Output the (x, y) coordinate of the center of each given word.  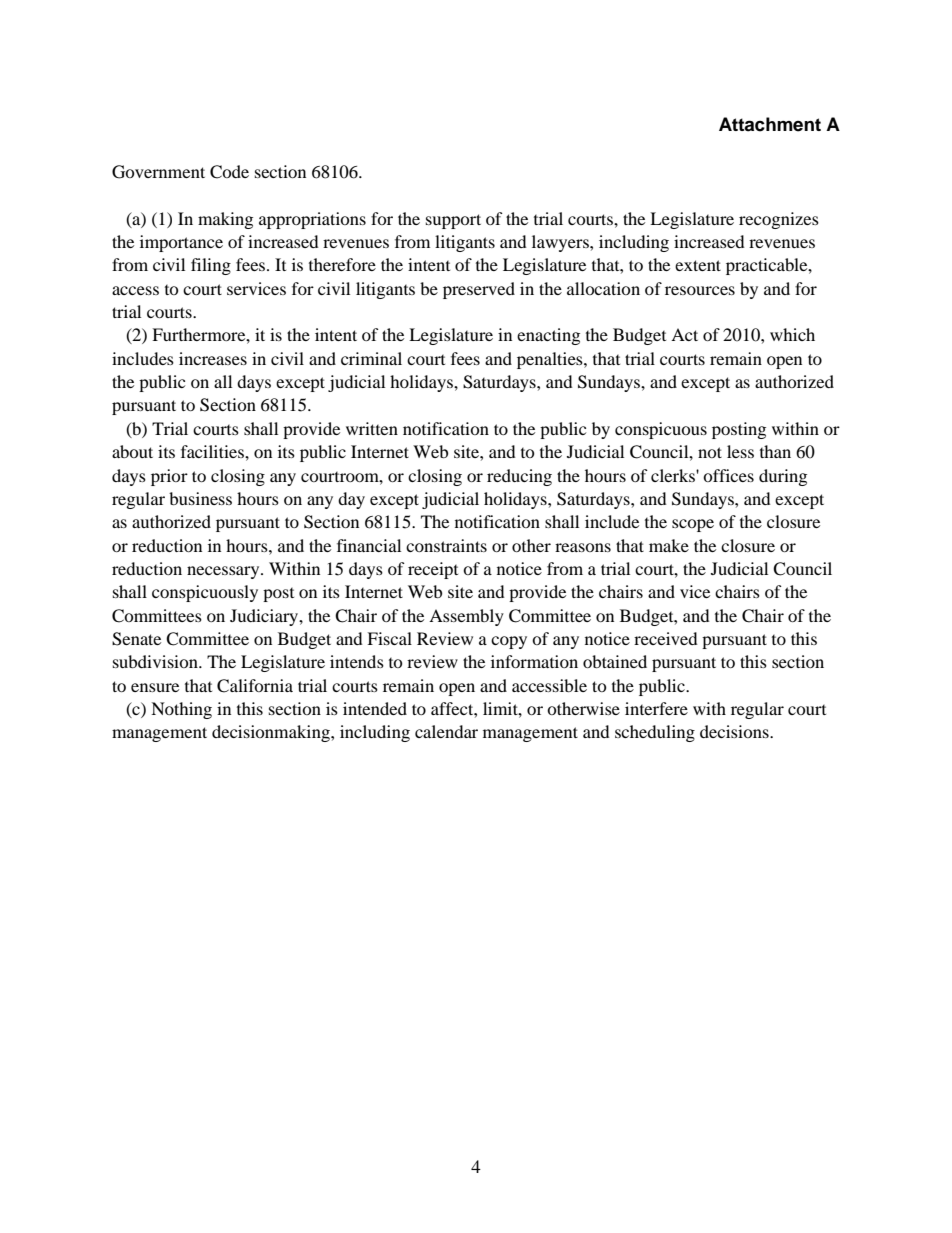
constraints (446, 545)
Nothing (181, 710)
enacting (548, 336)
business (200, 498)
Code (229, 172)
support (453, 221)
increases (213, 358)
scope (693, 525)
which (792, 334)
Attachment (770, 124)
